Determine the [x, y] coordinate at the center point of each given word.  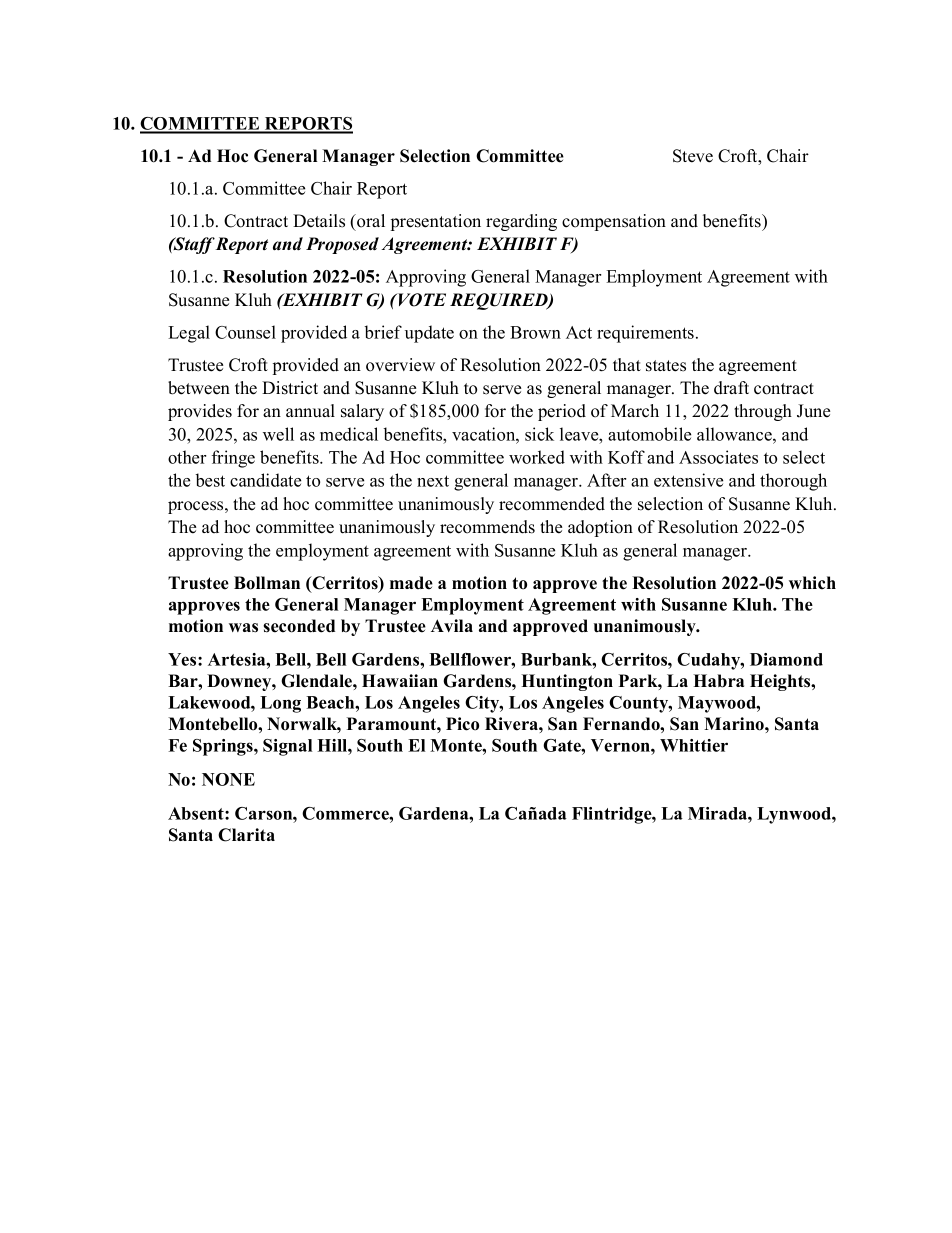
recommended [552, 504]
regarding [521, 222]
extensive [688, 480]
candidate [265, 480]
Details [319, 221]
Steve [693, 156]
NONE [228, 779]
